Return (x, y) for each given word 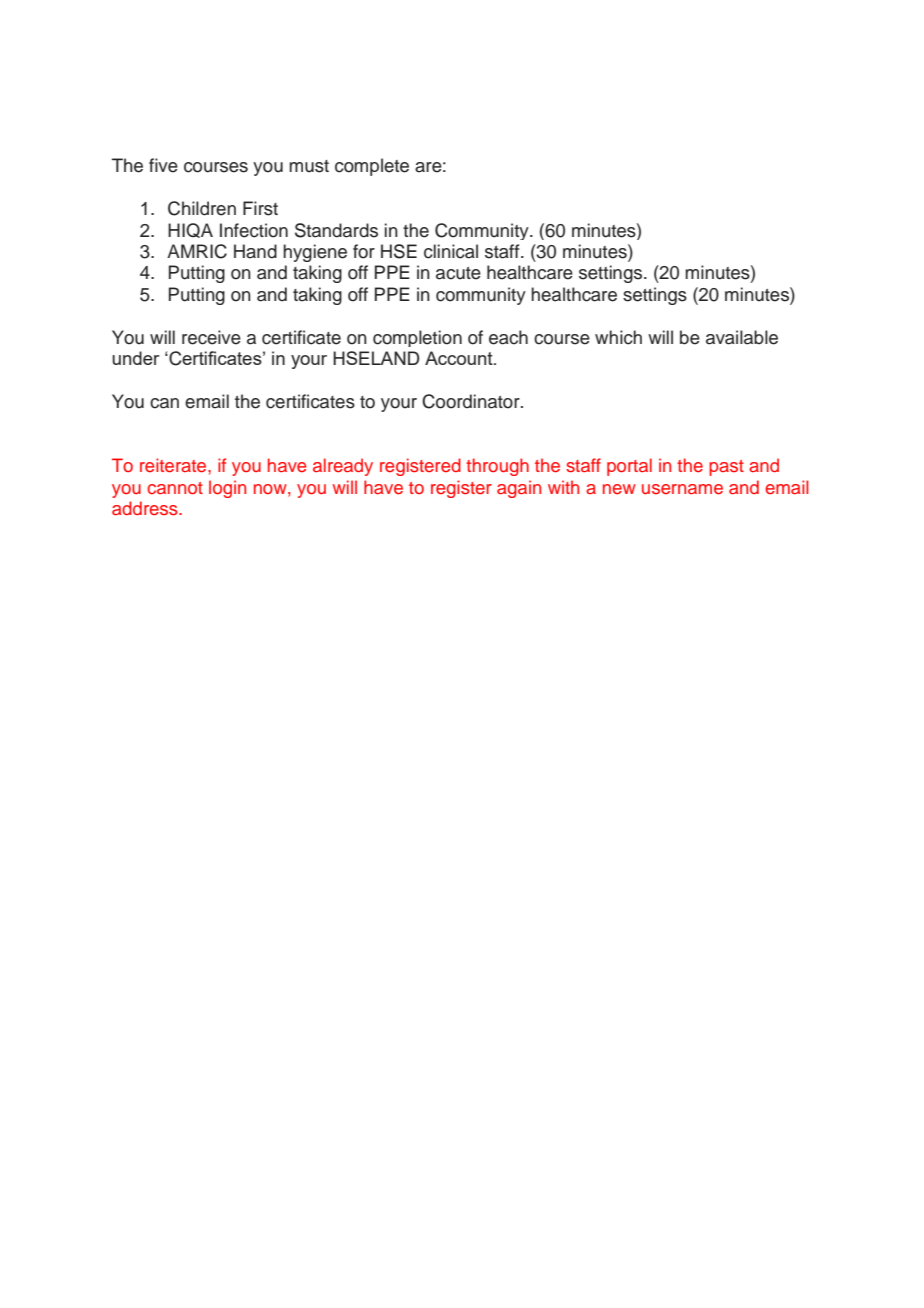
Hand (255, 251)
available (742, 337)
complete (372, 167)
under (136, 358)
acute (458, 273)
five (163, 165)
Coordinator (472, 401)
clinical (451, 251)
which (618, 337)
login (227, 489)
